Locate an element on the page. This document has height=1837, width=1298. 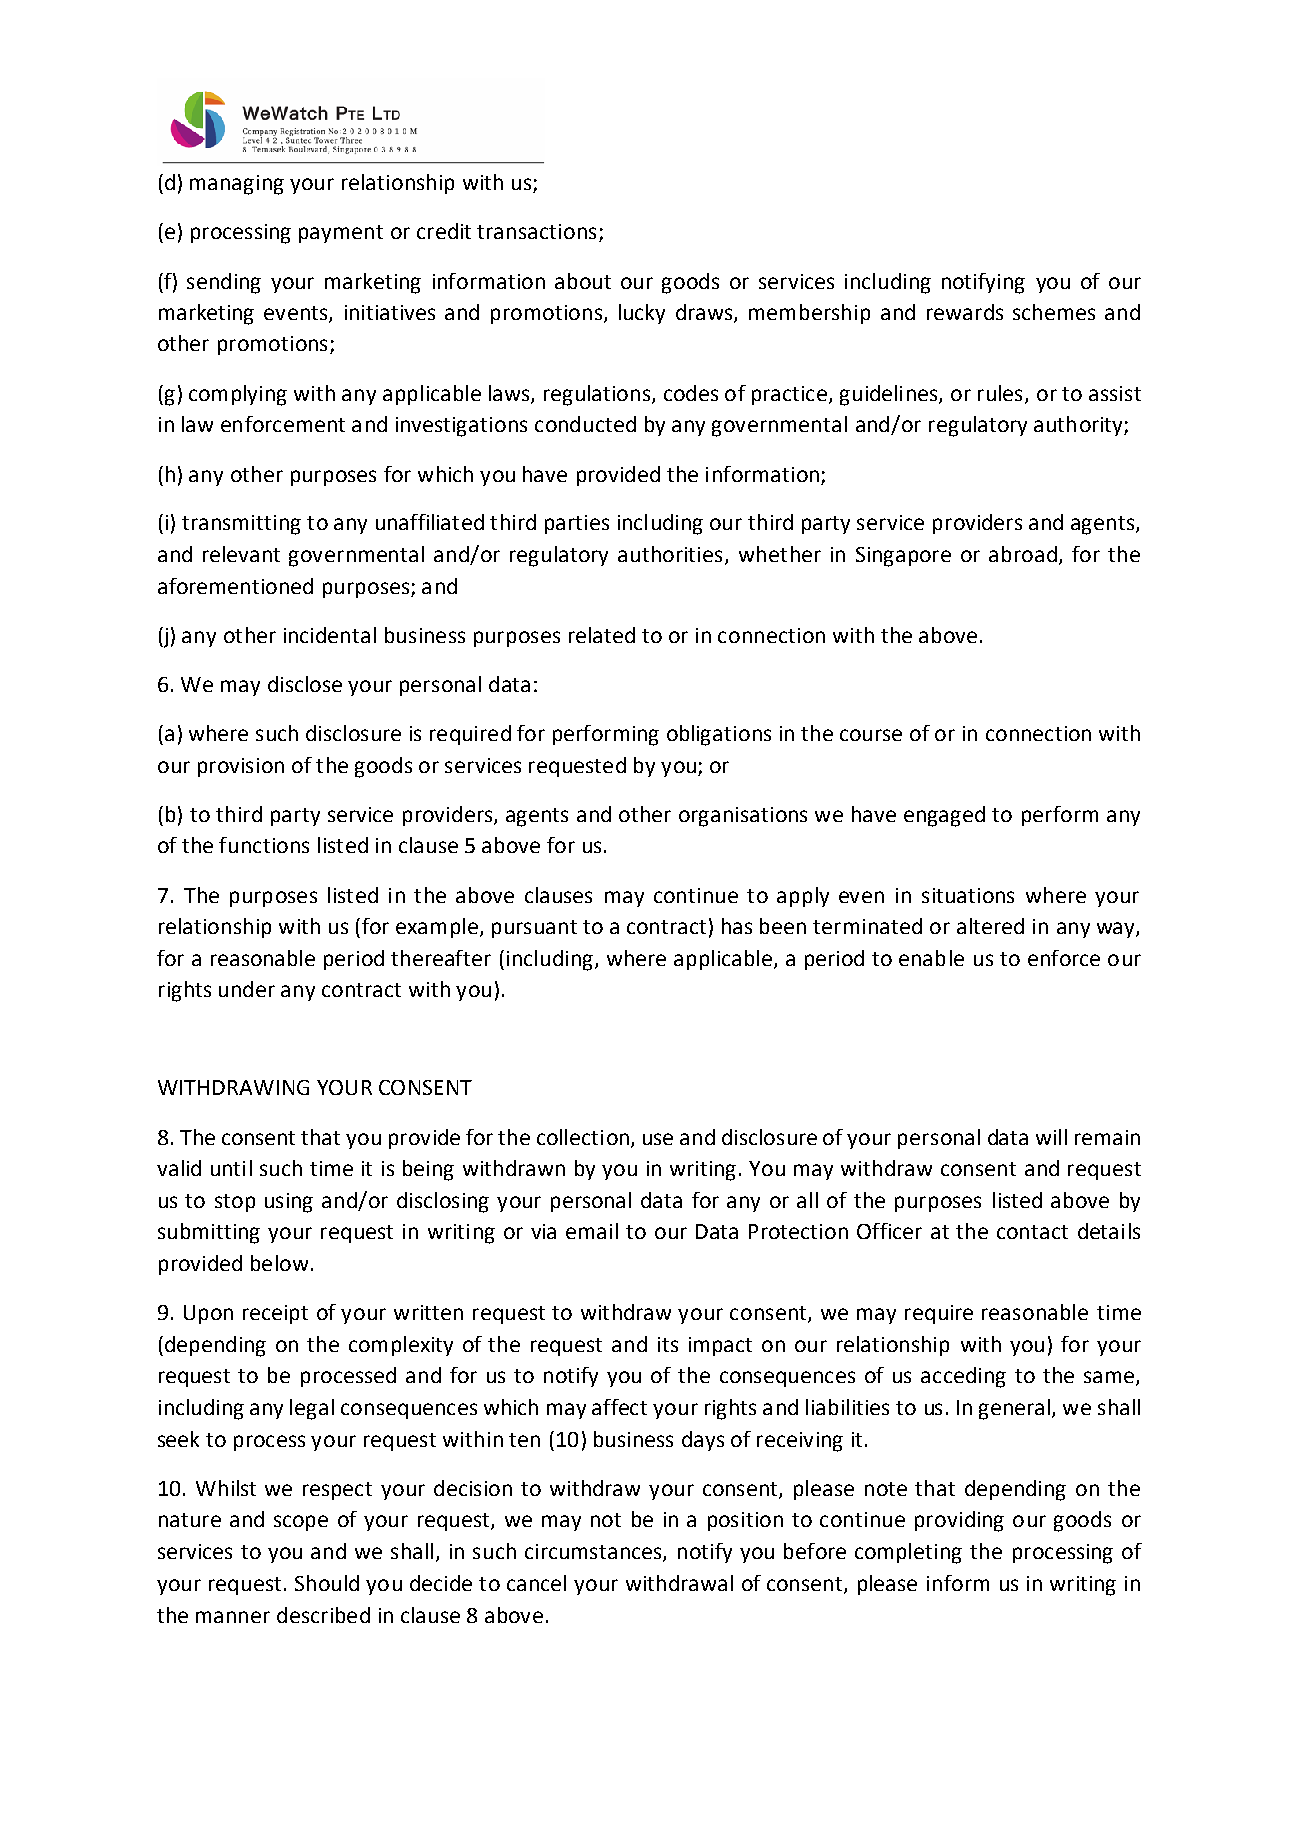
contact is located at coordinates (1032, 1232).
